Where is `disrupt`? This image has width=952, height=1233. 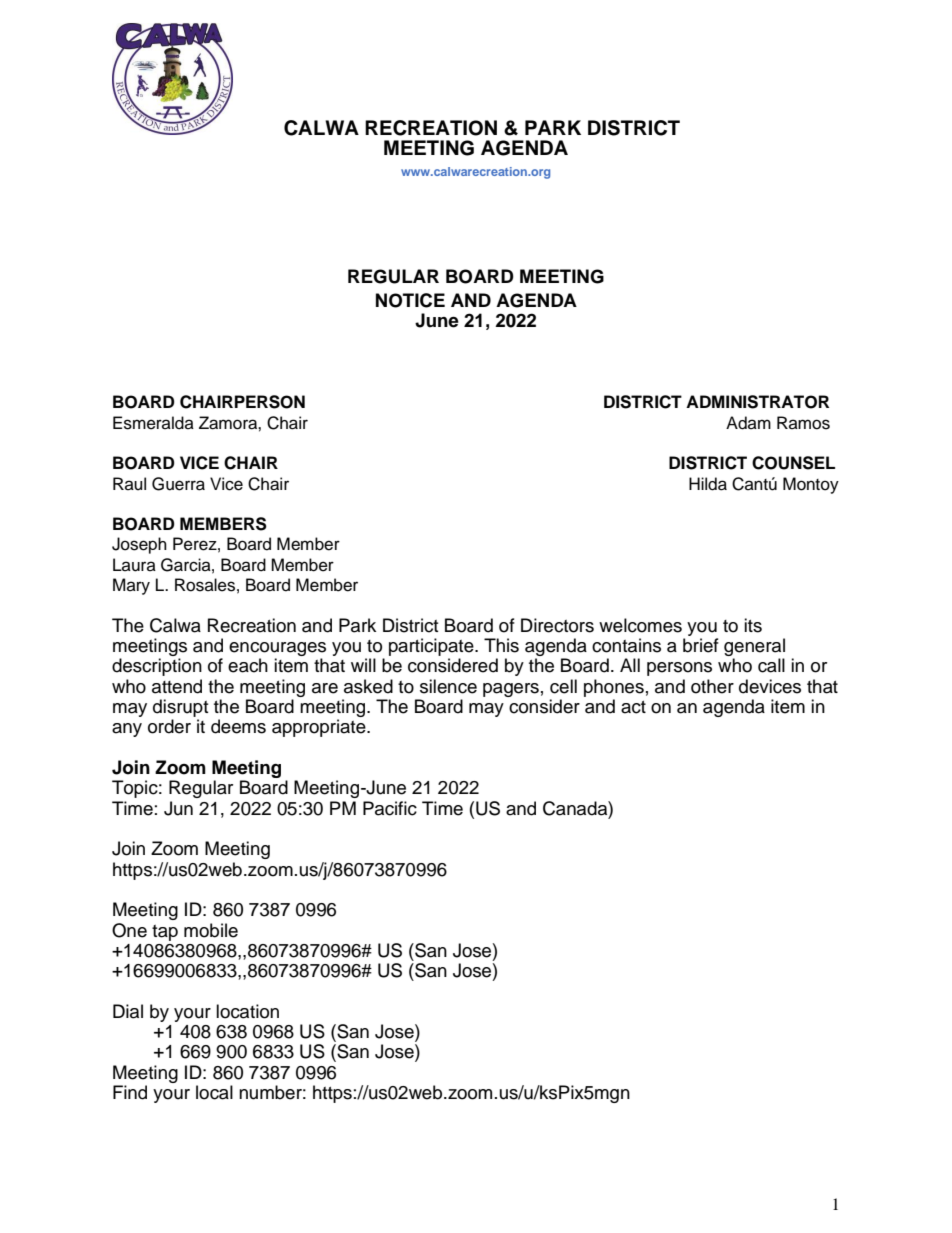 disrupt is located at coordinates (180, 708).
